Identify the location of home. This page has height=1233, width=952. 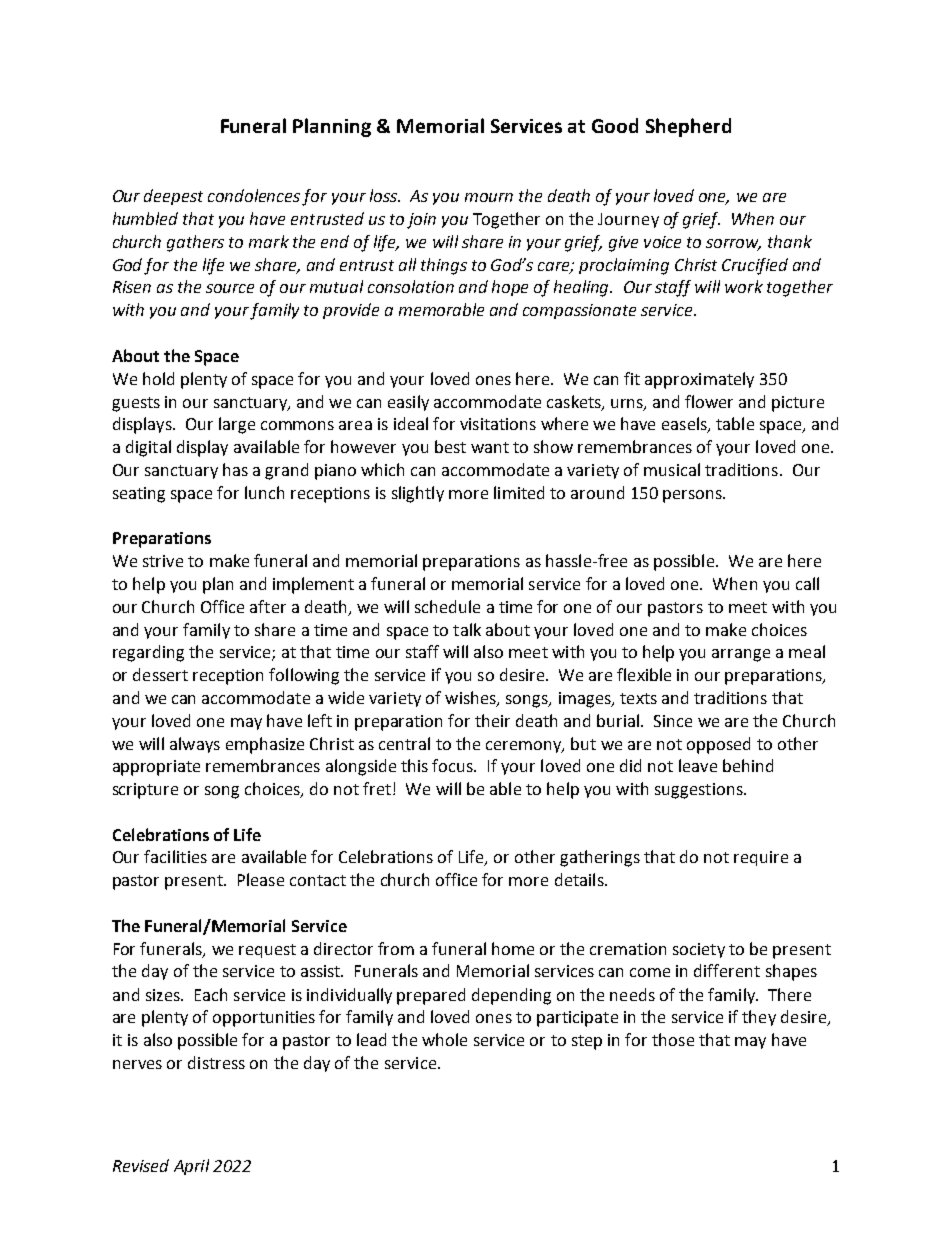
(513, 948).
